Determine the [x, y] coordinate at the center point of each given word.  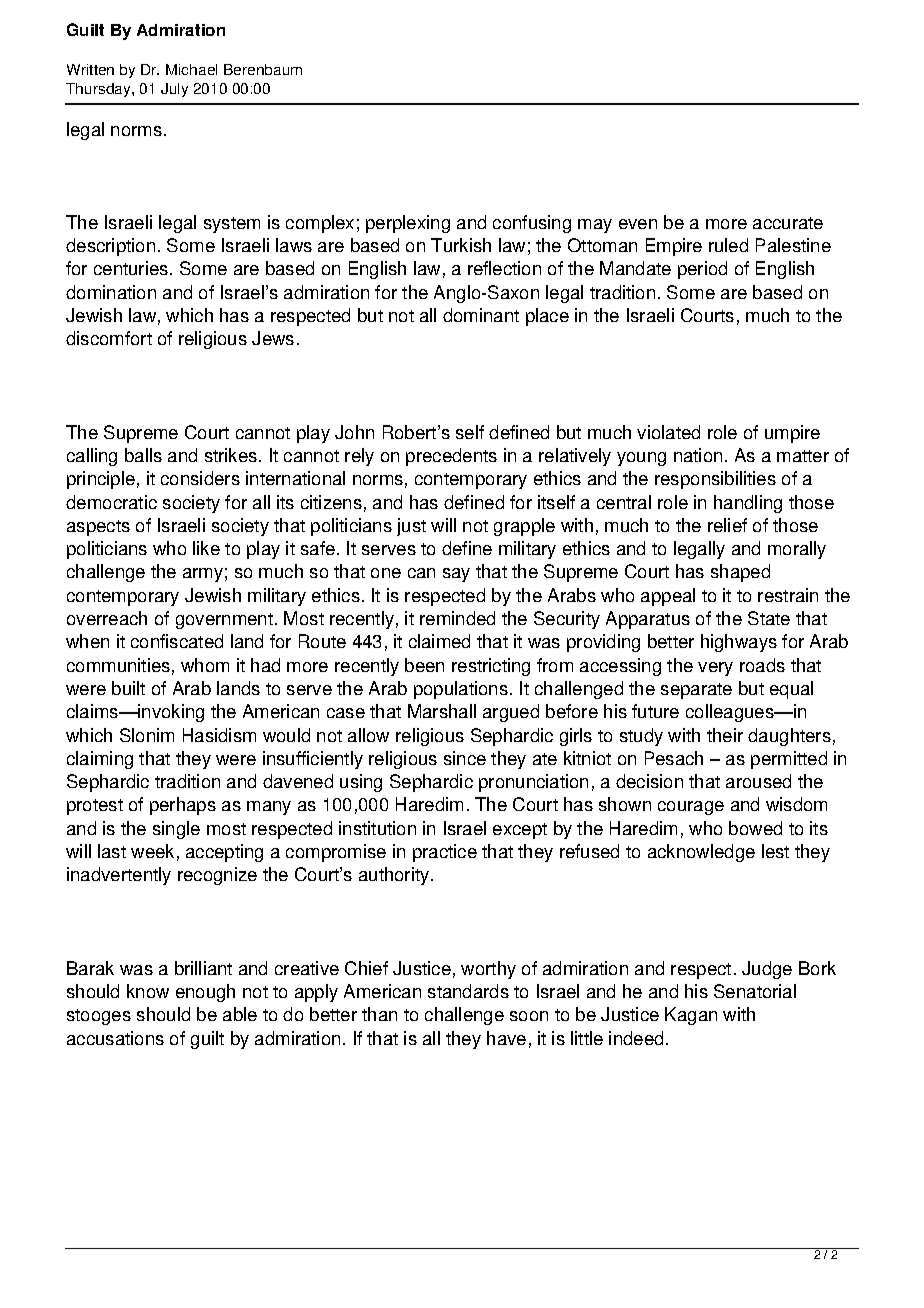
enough [205, 993]
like [206, 548]
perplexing [408, 224]
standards [468, 991]
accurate [788, 223]
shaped [740, 573]
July [174, 90]
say [456, 575]
